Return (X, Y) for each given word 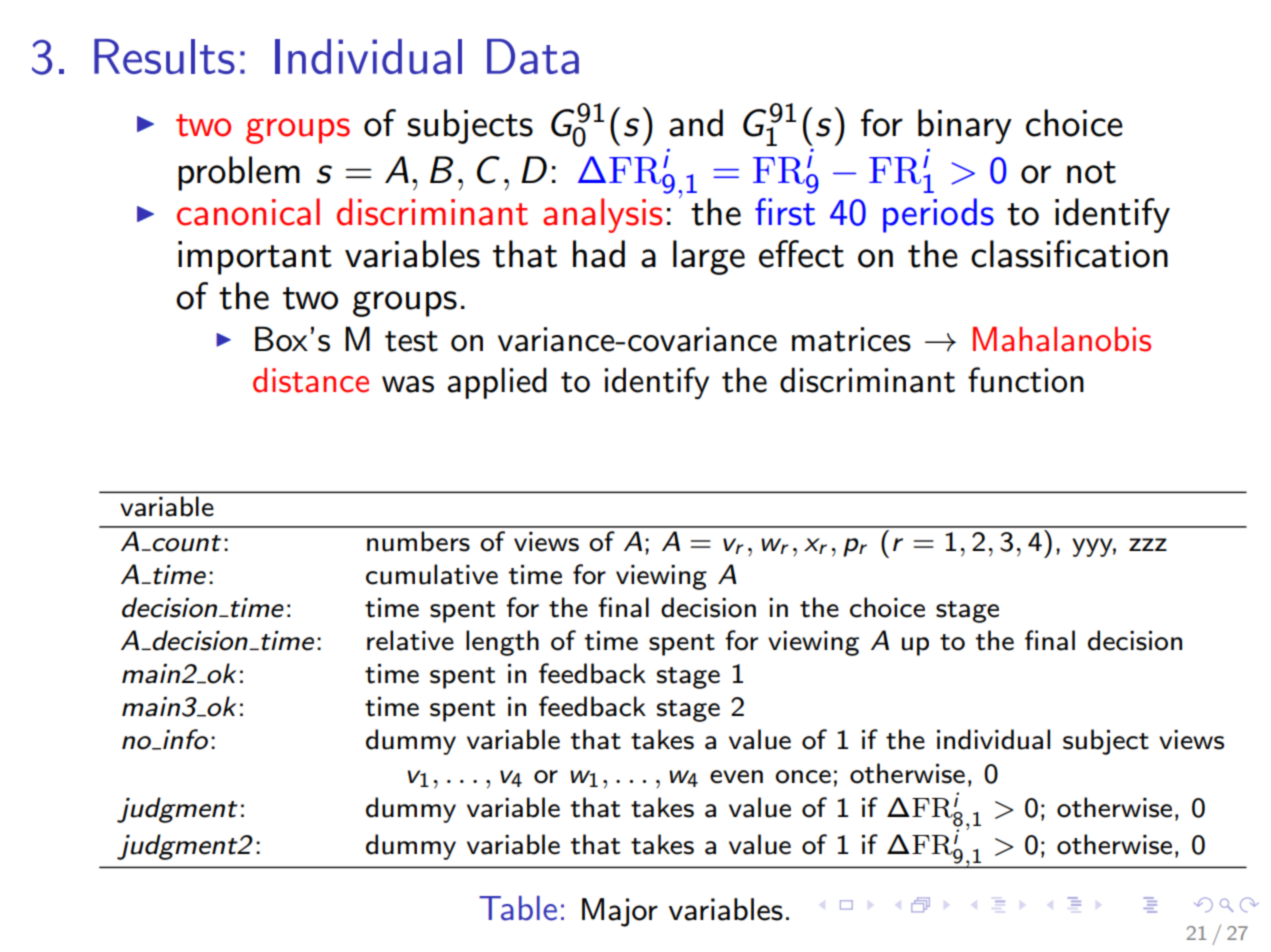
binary (965, 126)
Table (518, 908)
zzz (1148, 544)
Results (164, 56)
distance (311, 380)
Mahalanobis (1062, 339)
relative (410, 640)
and (696, 123)
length (502, 643)
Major (620, 912)
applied (497, 383)
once (803, 777)
